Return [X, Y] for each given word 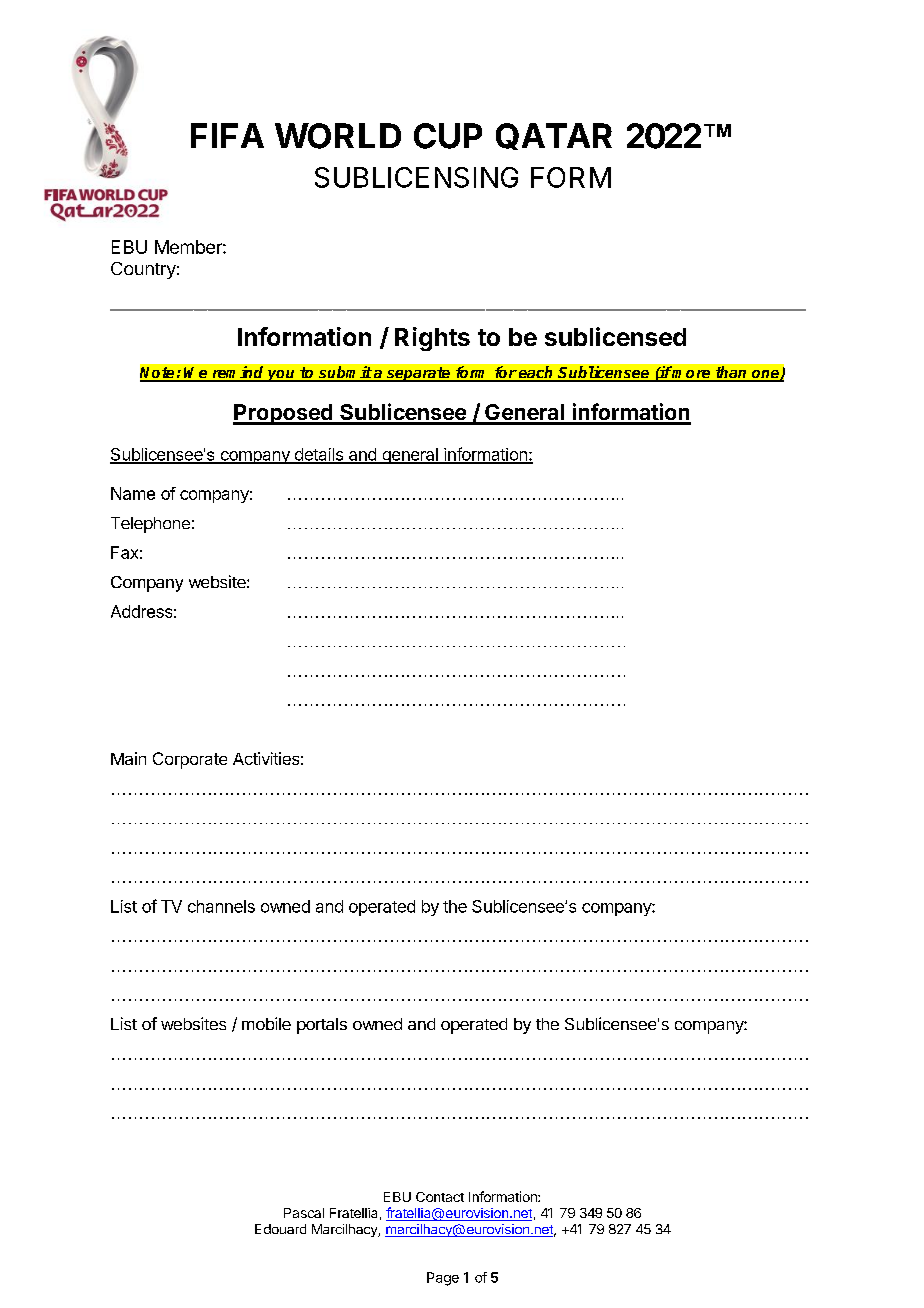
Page [443, 1279]
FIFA [227, 135]
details [318, 455]
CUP [448, 136]
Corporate [190, 760]
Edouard [280, 1229]
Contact [440, 1197]
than [731, 373]
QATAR [554, 136]
